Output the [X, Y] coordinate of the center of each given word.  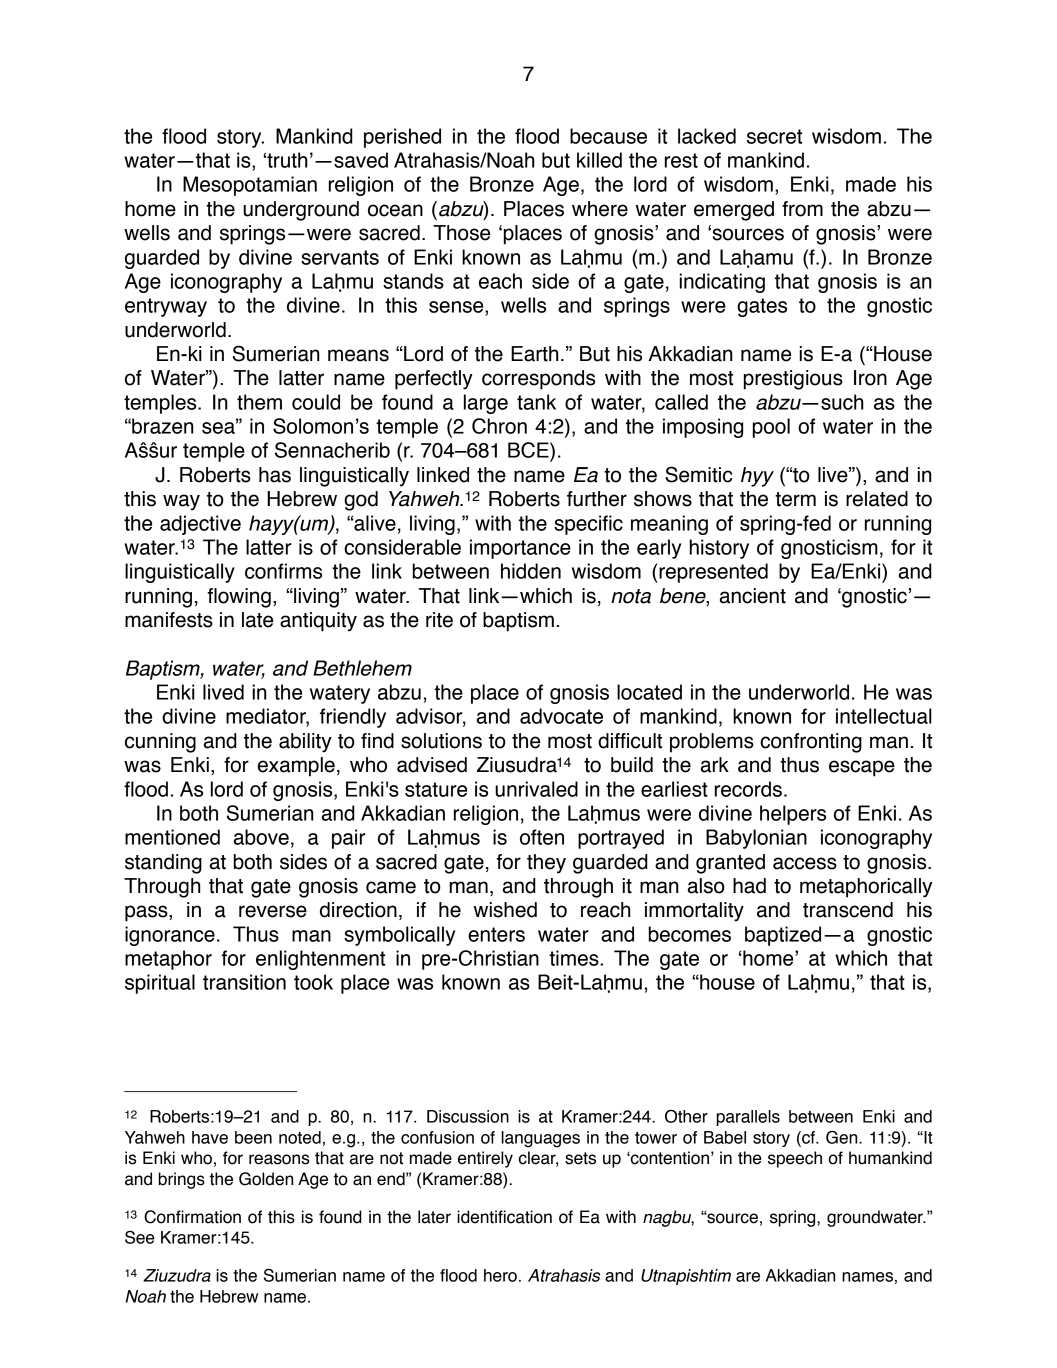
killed [599, 160]
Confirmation [192, 1217]
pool [771, 428]
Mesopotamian [250, 186]
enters [496, 934]
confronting [811, 743]
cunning [160, 743]
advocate [561, 716]
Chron [499, 426]
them [259, 402]
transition [244, 982]
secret [774, 136]
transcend [848, 910]
